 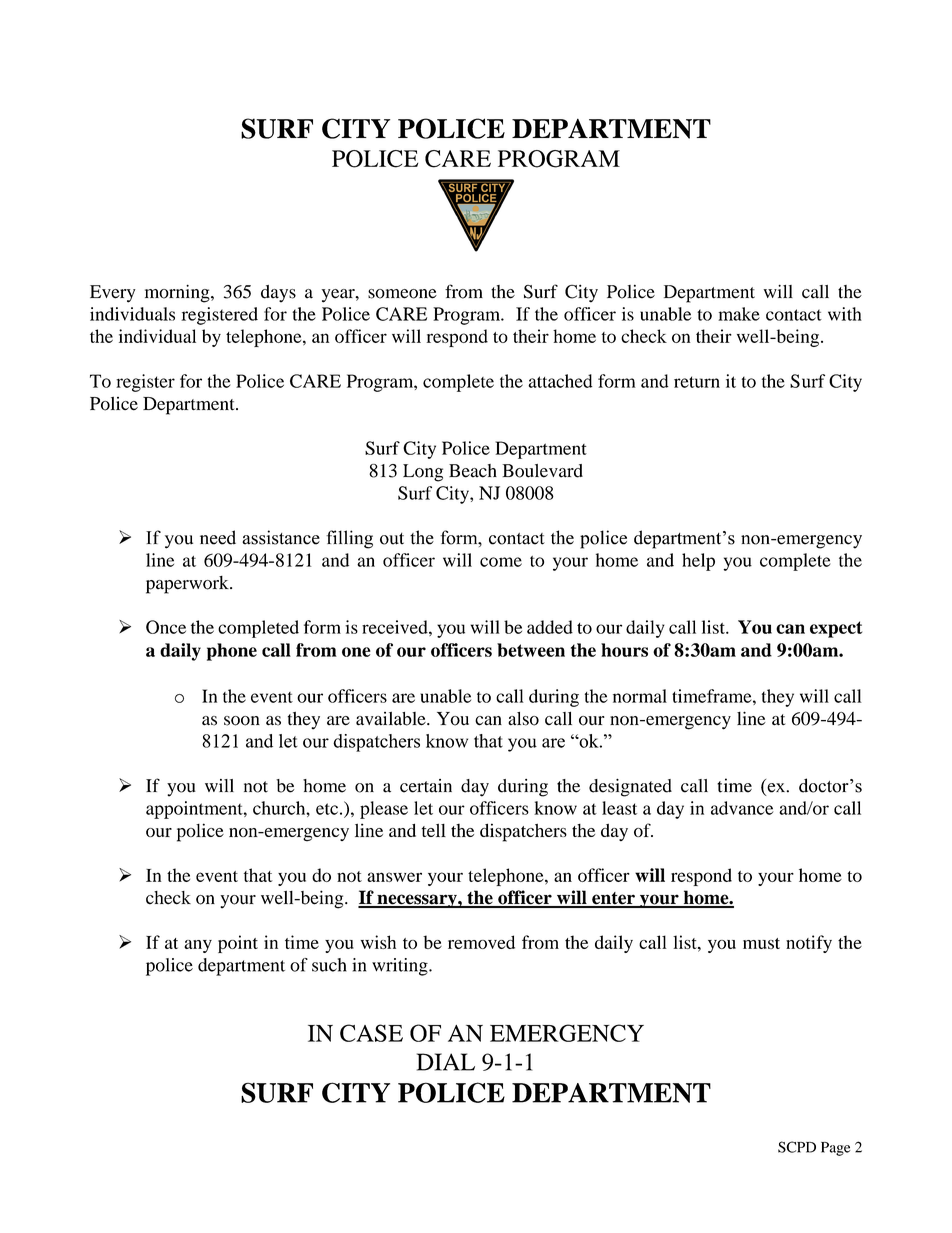 What do you see at coordinates (531, 650) in the screenshot?
I see `between` at bounding box center [531, 650].
